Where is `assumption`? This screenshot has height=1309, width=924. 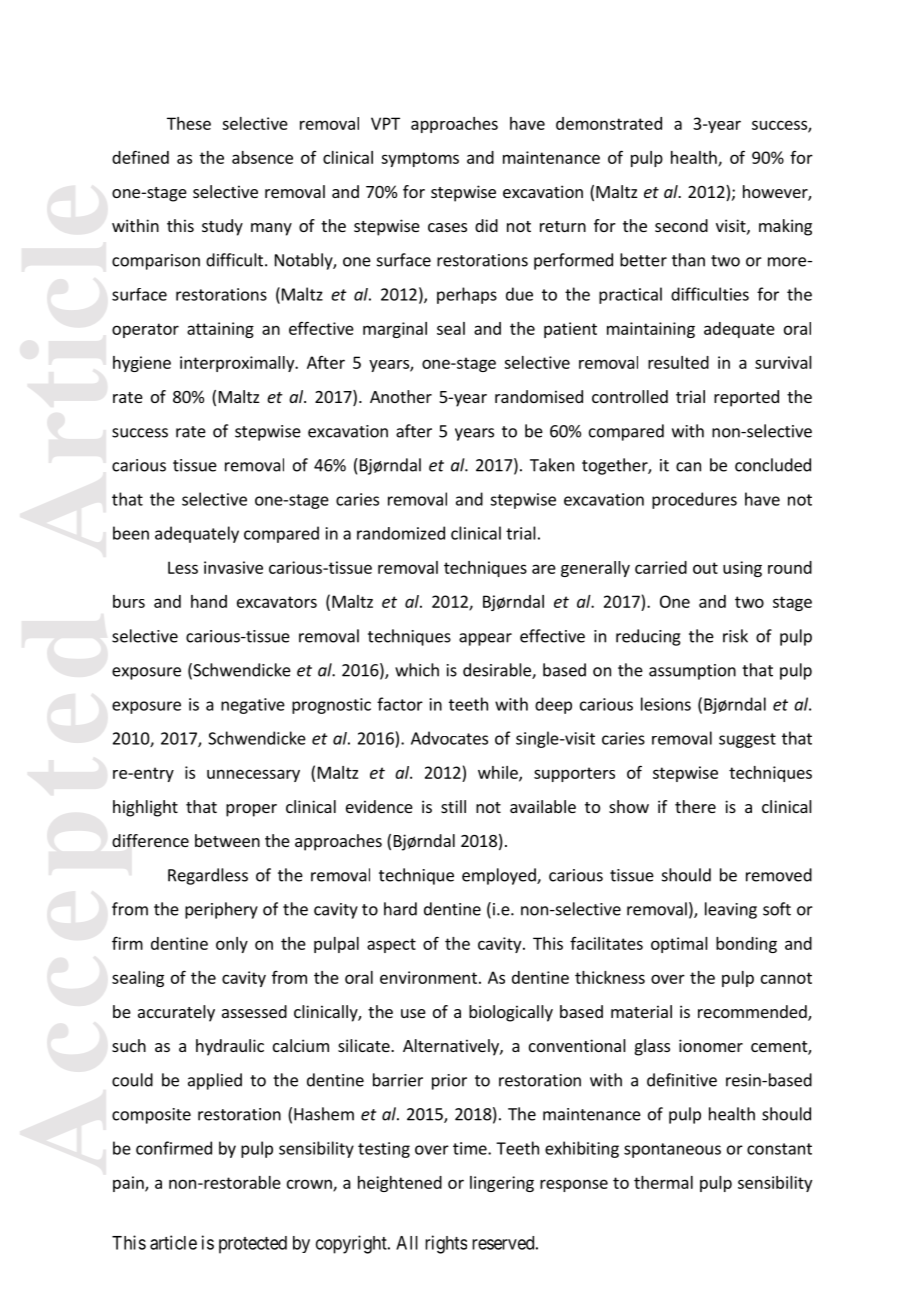 assumption is located at coordinates (692, 672).
